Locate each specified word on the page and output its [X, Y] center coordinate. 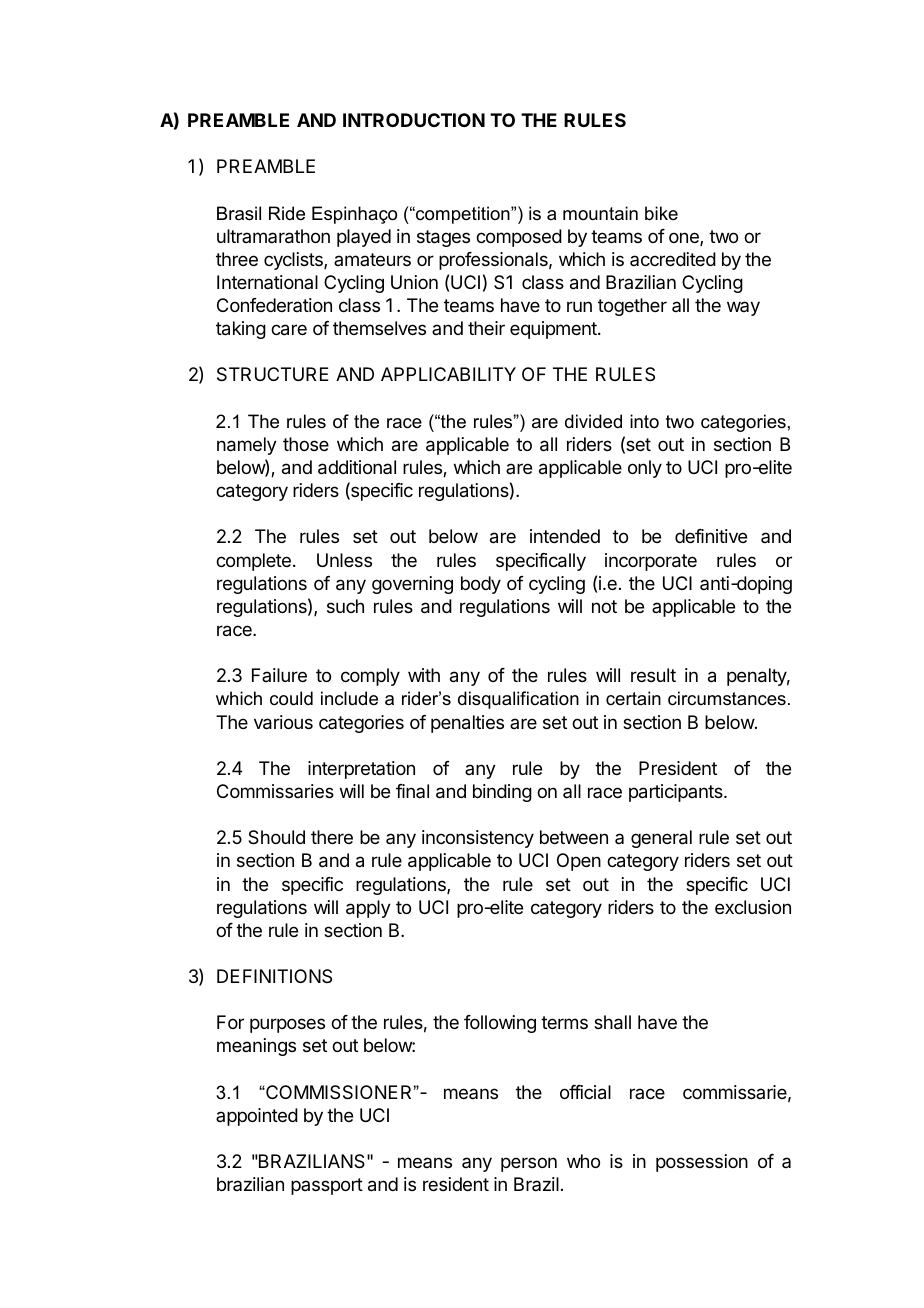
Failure [279, 675]
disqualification [518, 700]
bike [661, 213]
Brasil [239, 213]
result [653, 675]
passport [327, 1186]
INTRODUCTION [414, 120]
